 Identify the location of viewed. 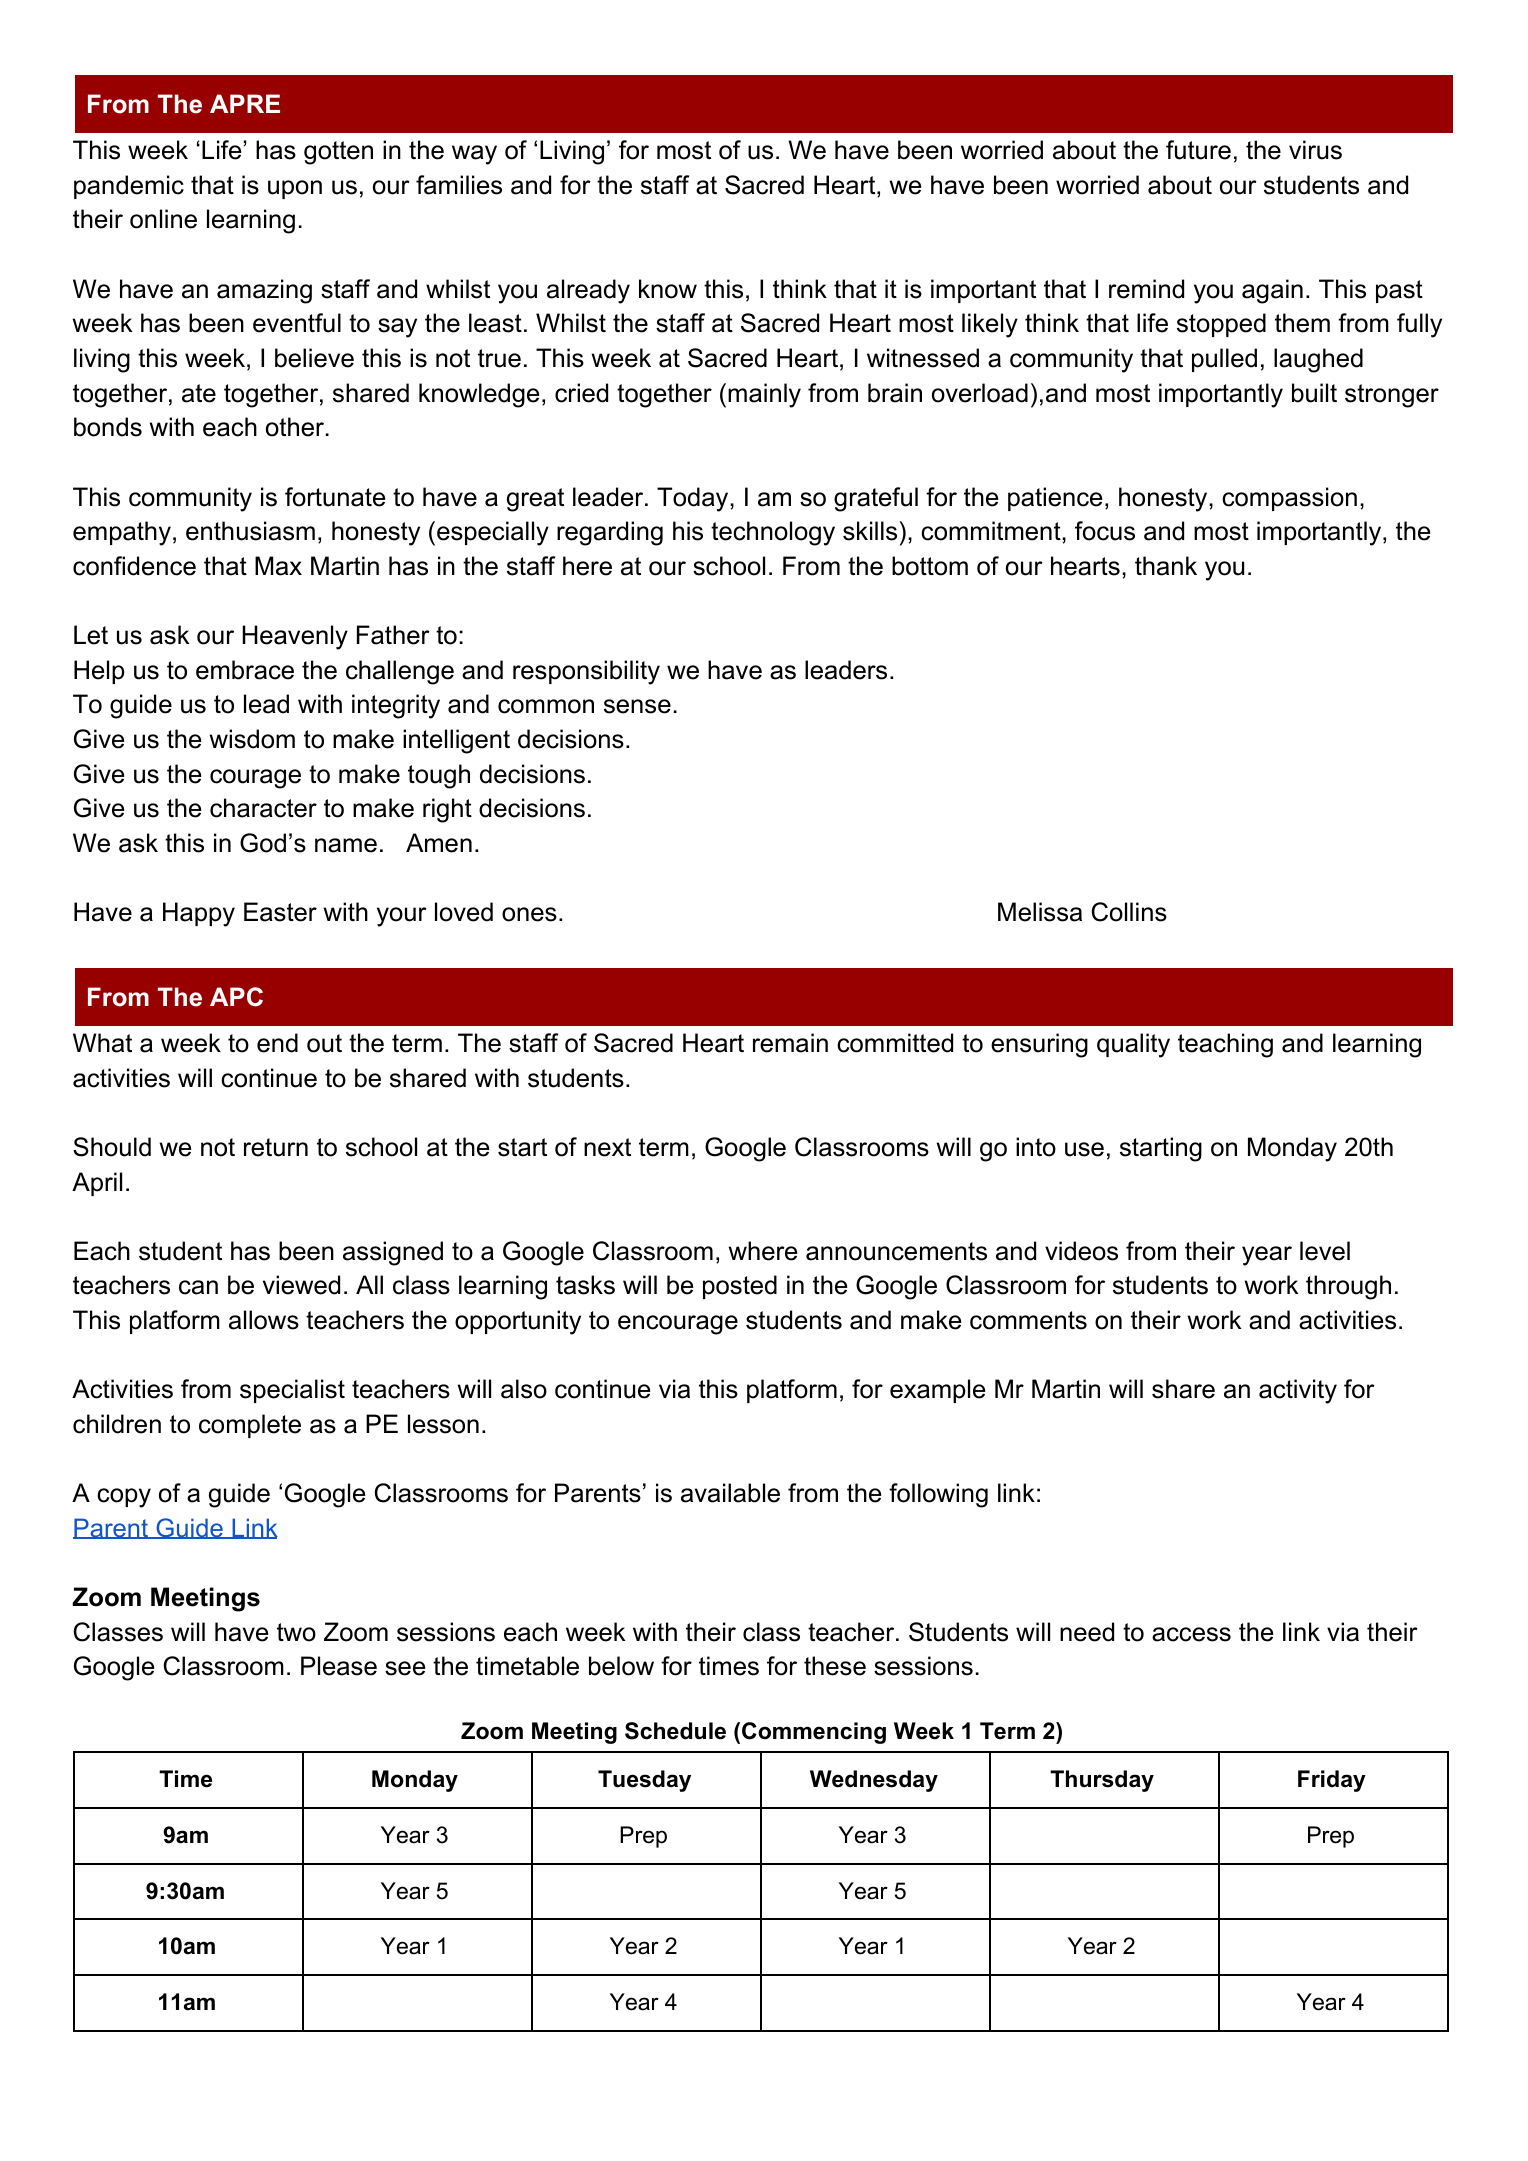
(301, 1285).
